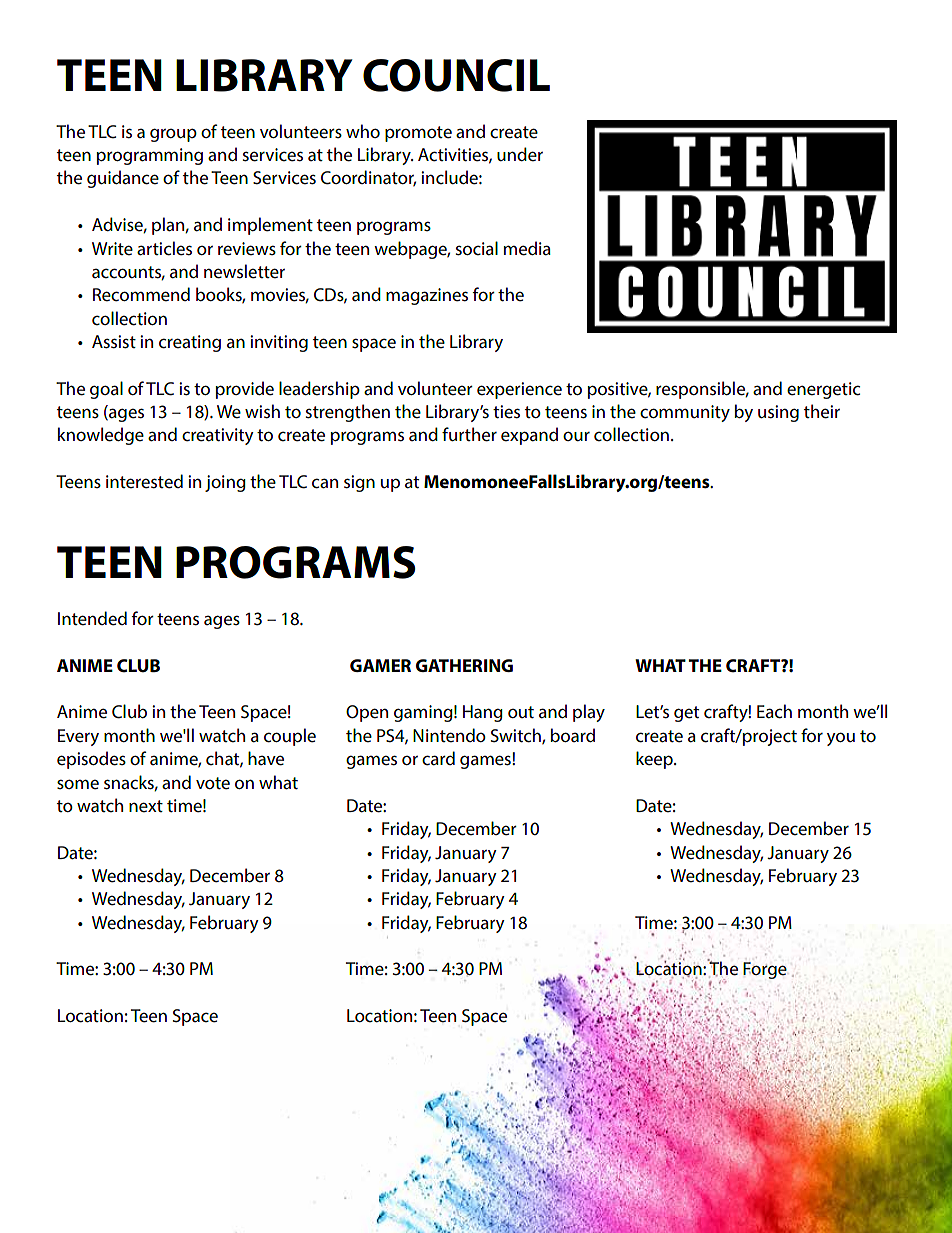 The height and width of the screenshot is (1233, 952). Describe the element at coordinates (520, 154) in the screenshot. I see `under` at that location.
